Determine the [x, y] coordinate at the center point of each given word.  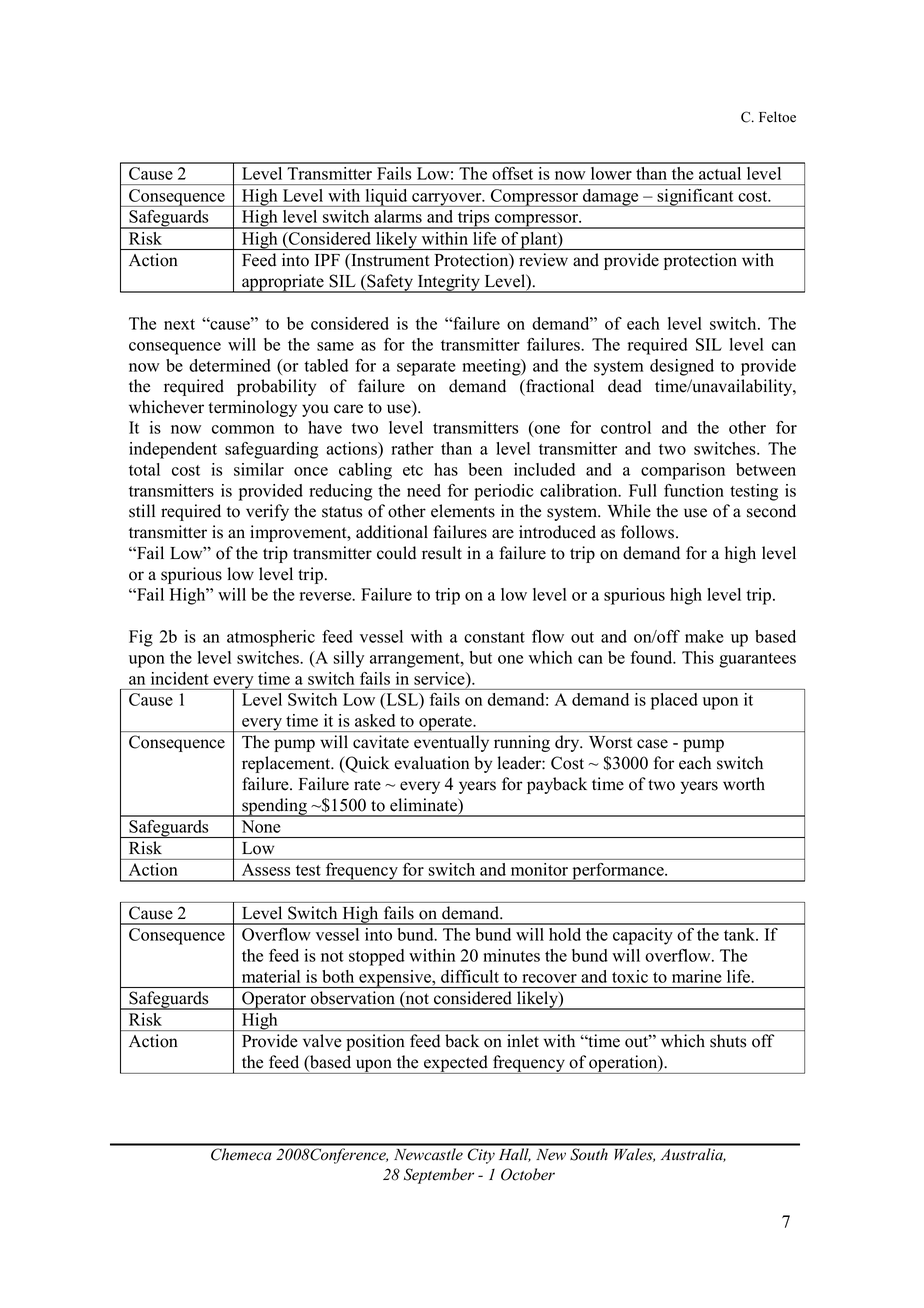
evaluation [431, 763]
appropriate [283, 283]
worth [744, 784]
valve [322, 1040]
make [704, 636]
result [442, 553]
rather [412, 448]
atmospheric [271, 638]
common [243, 429]
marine [697, 976]
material [271, 976]
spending [274, 807]
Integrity [448, 283]
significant [695, 198]
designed [682, 367]
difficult [470, 976]
